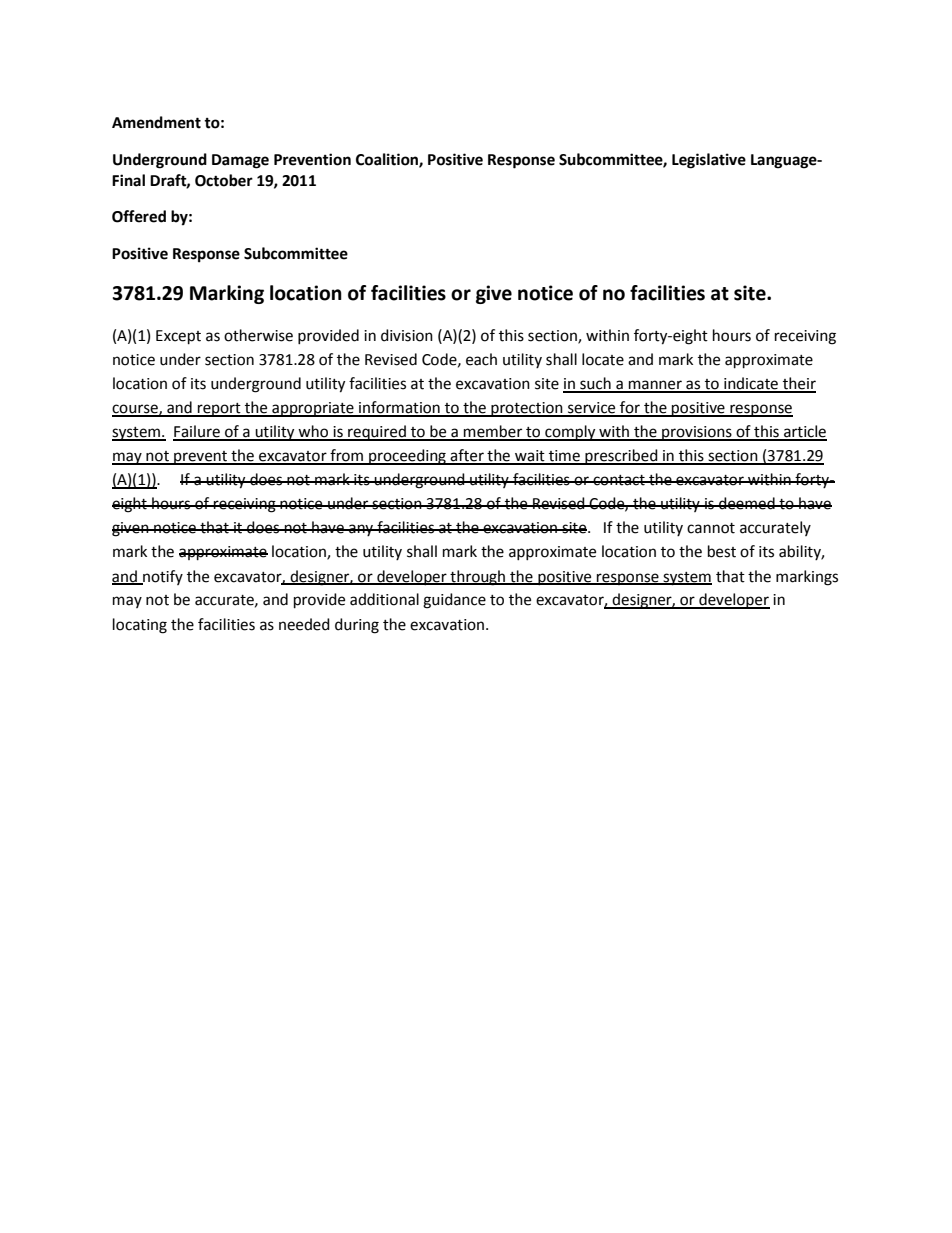 The width and height of the screenshot is (952, 1233). I want to click on otherwise, so click(258, 335).
